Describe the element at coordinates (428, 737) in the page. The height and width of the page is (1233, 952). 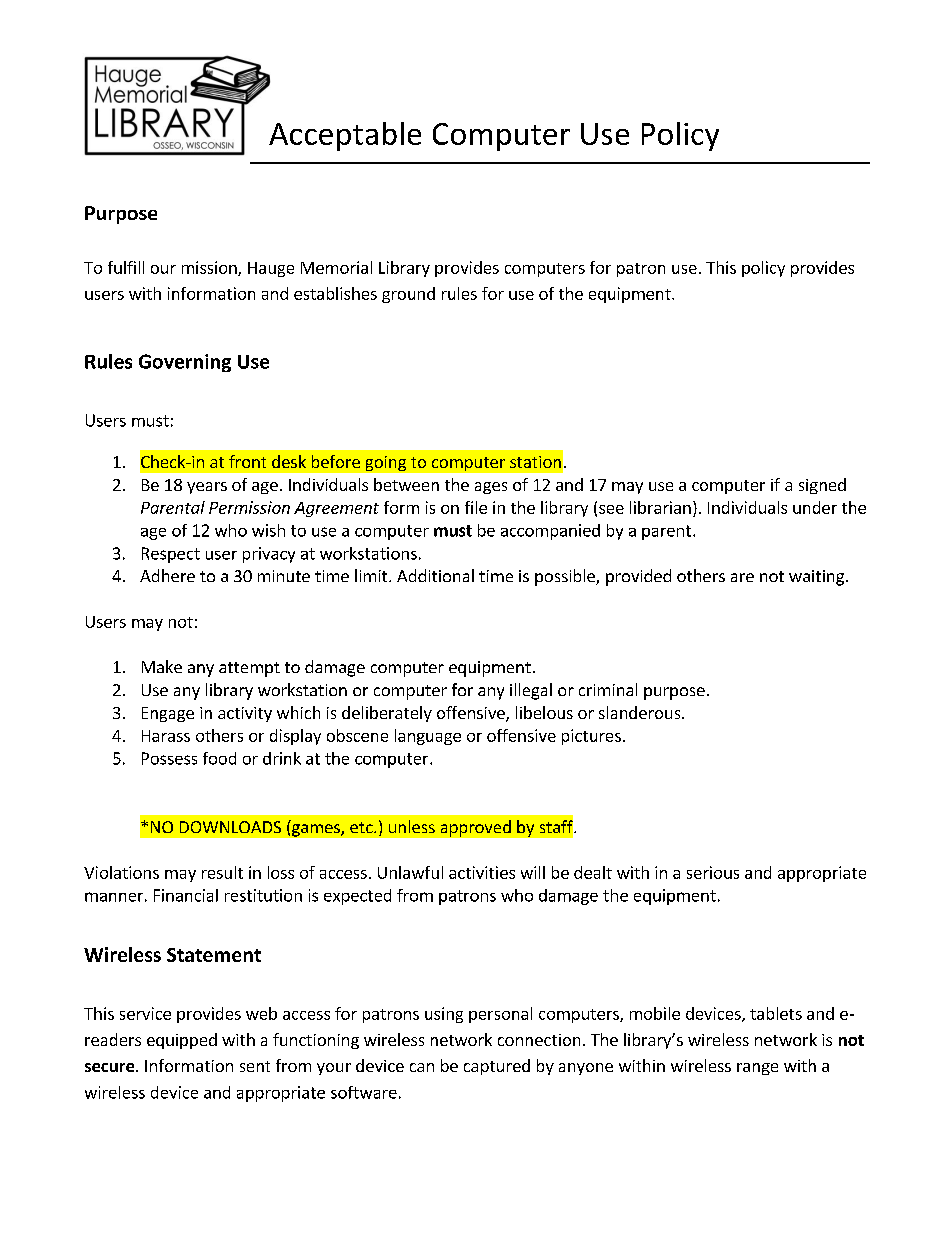
I see `language` at that location.
